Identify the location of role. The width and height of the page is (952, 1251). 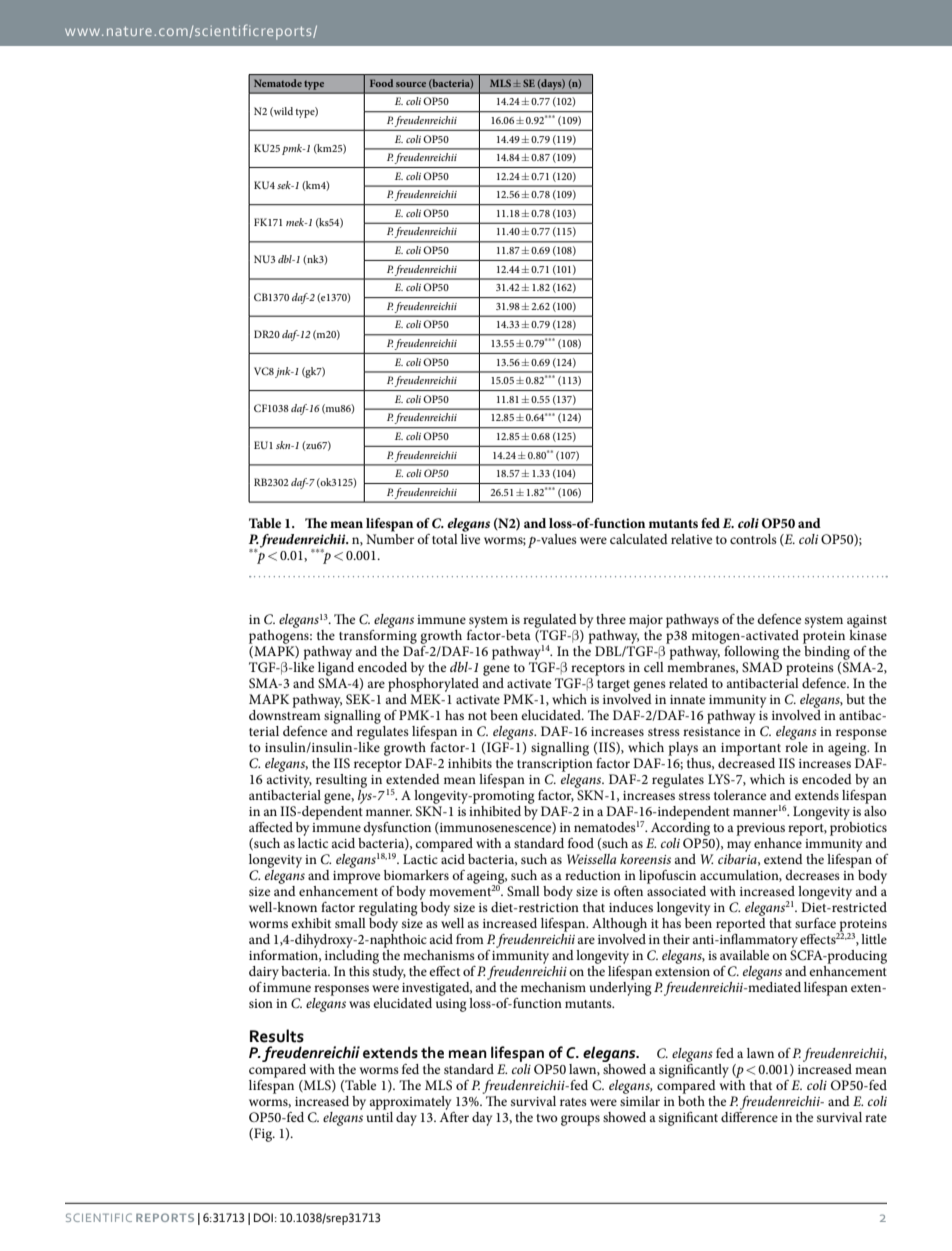
(796, 747).
